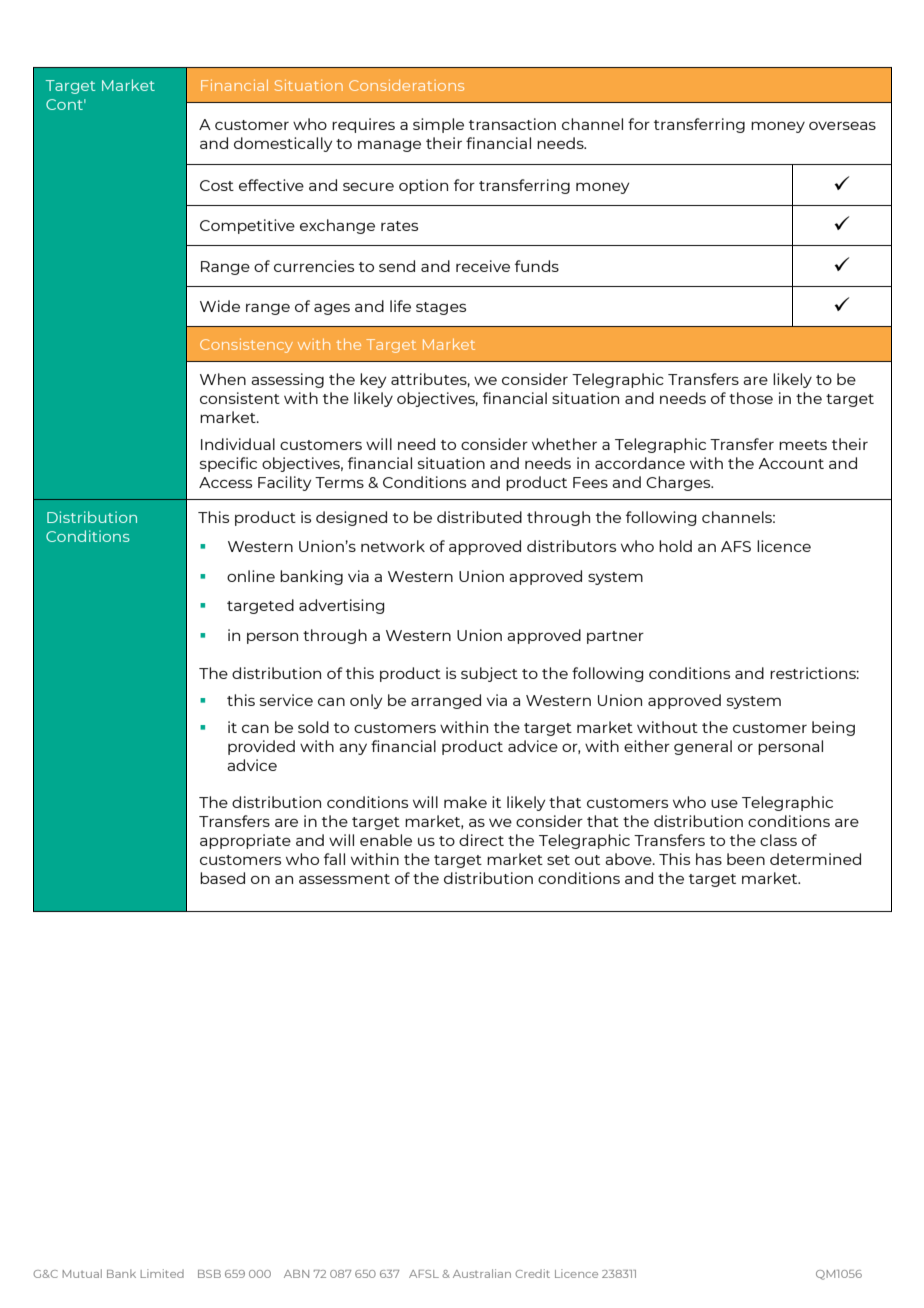 The image size is (924, 1308). What do you see at coordinates (703, 747) in the screenshot?
I see `general` at bounding box center [703, 747].
